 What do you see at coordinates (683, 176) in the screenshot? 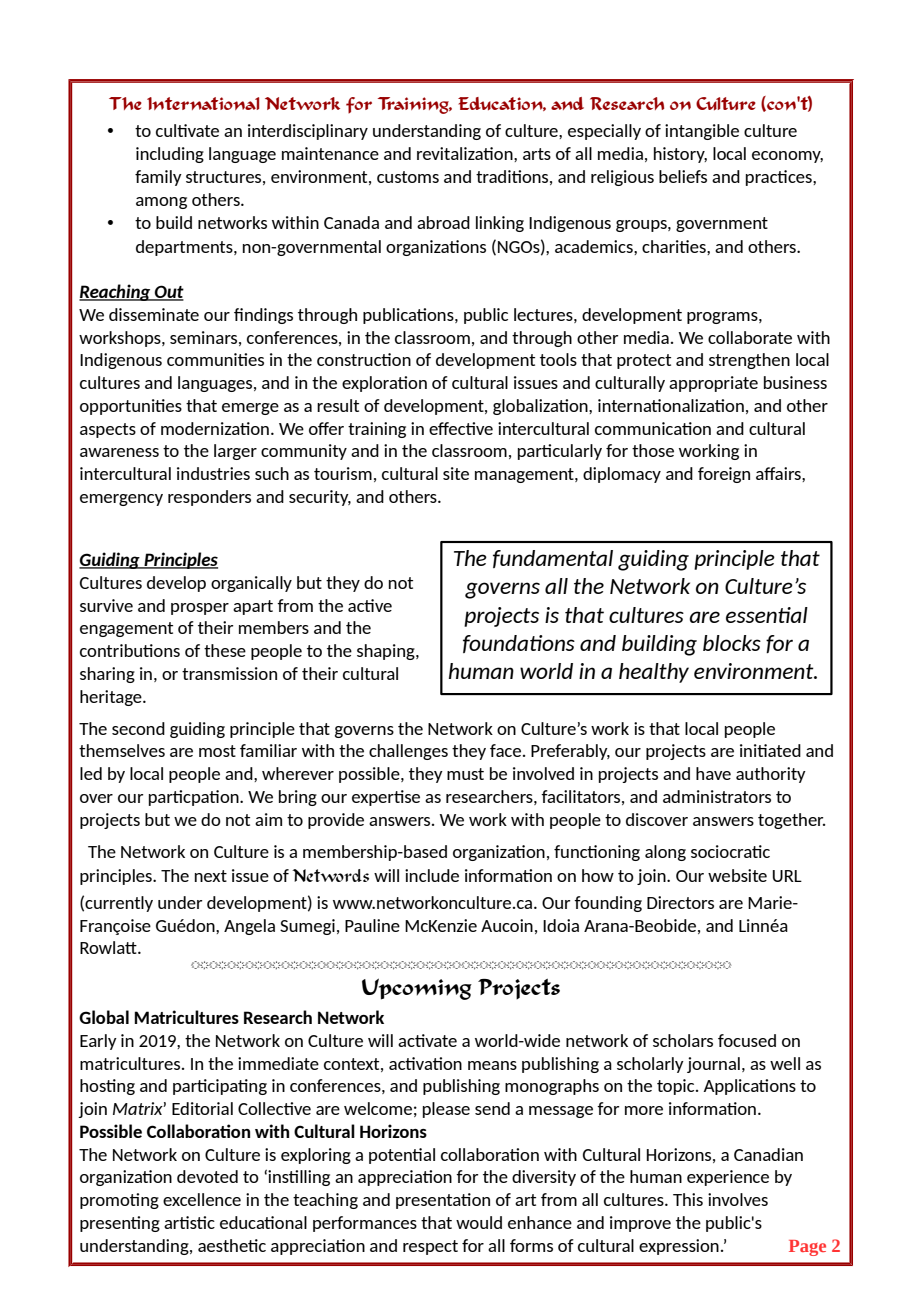
I see `beliefs` at bounding box center [683, 176].
